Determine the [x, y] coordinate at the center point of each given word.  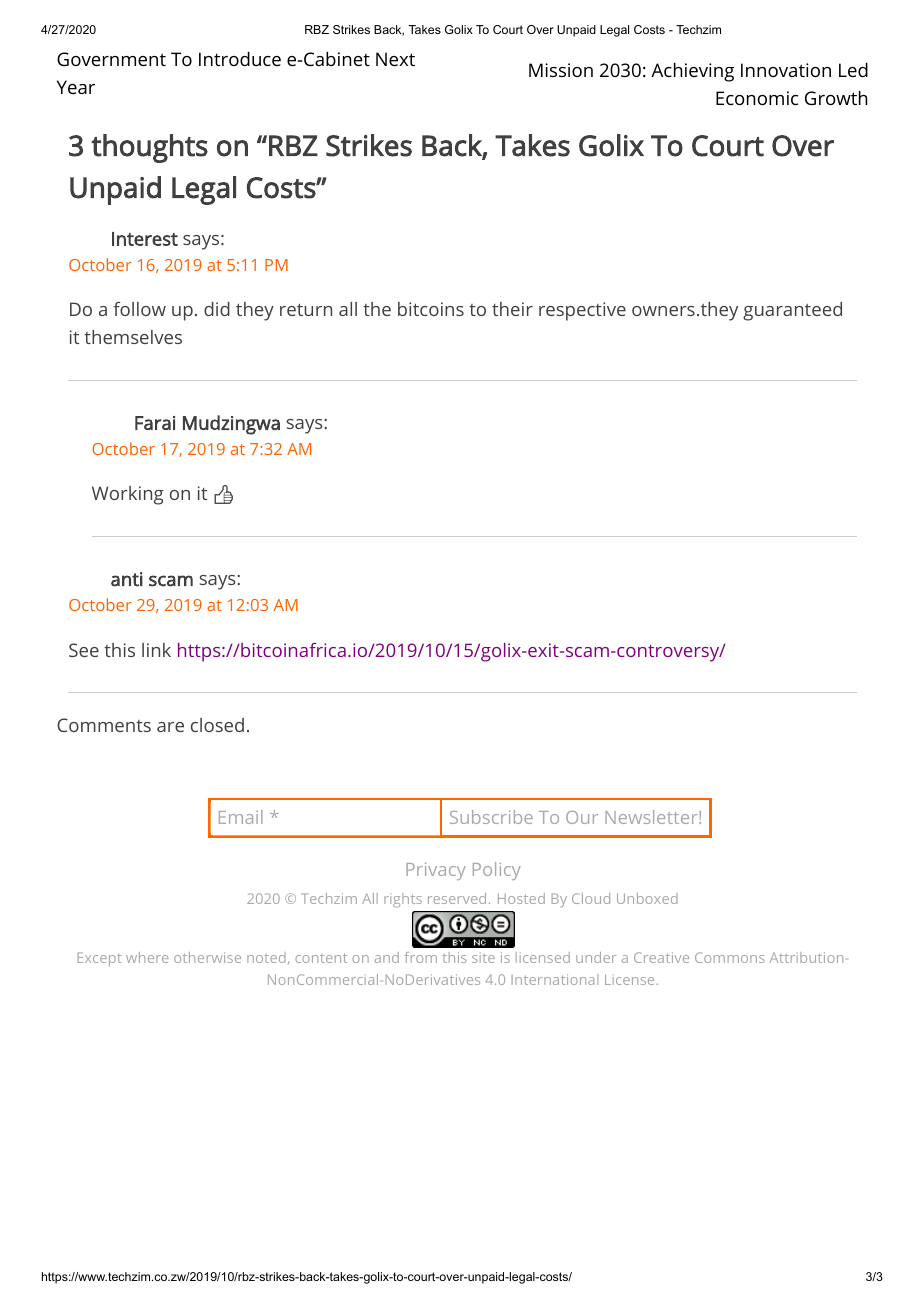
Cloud [591, 898]
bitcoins [431, 309]
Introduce [240, 59]
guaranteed [792, 311]
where [147, 957]
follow [139, 309]
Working [128, 495]
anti [127, 579]
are [170, 727]
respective [582, 311]
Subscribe [491, 817]
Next [395, 59]
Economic [757, 98]
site [483, 957]
